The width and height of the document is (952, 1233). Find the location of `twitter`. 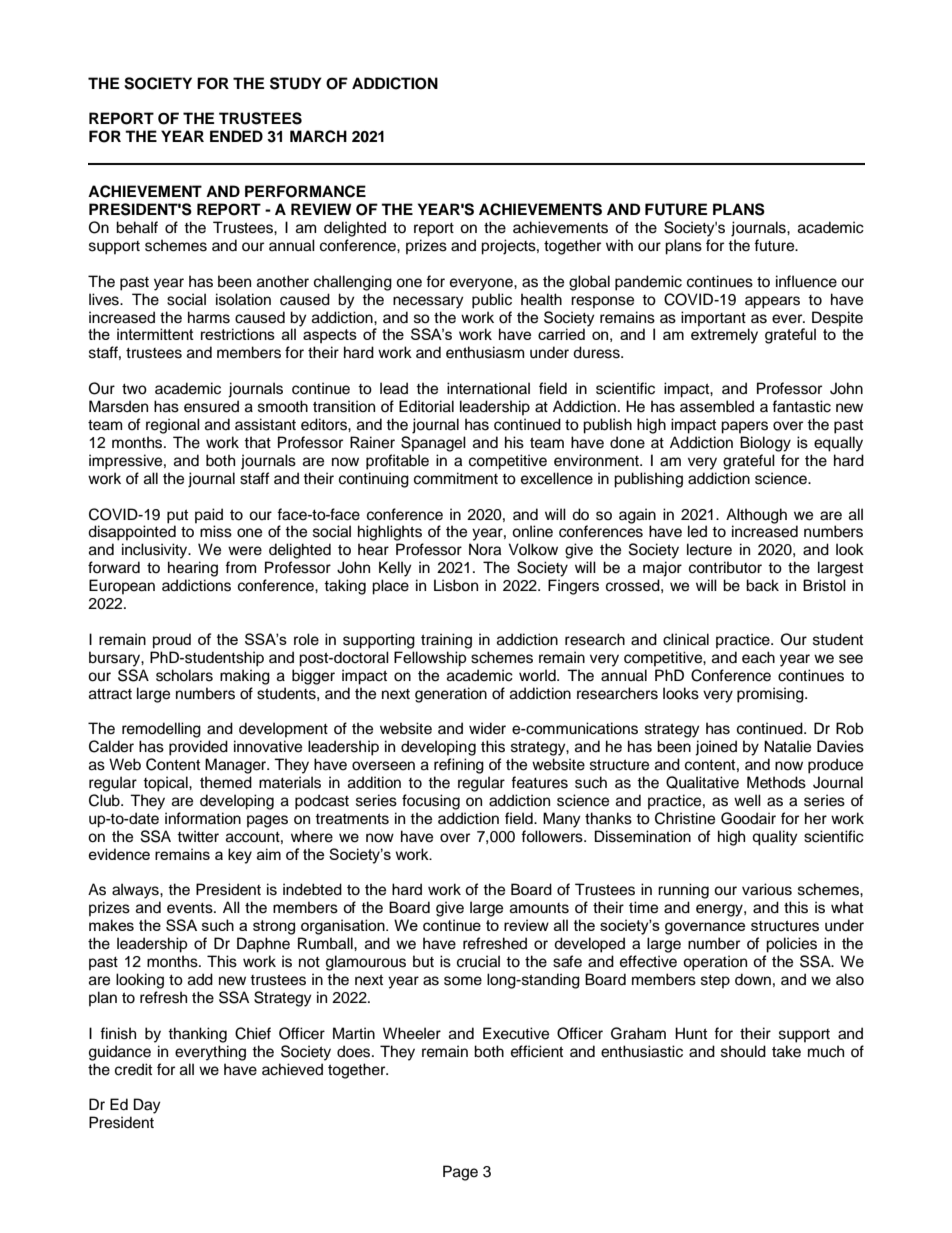

twitter is located at coordinates (198, 836).
